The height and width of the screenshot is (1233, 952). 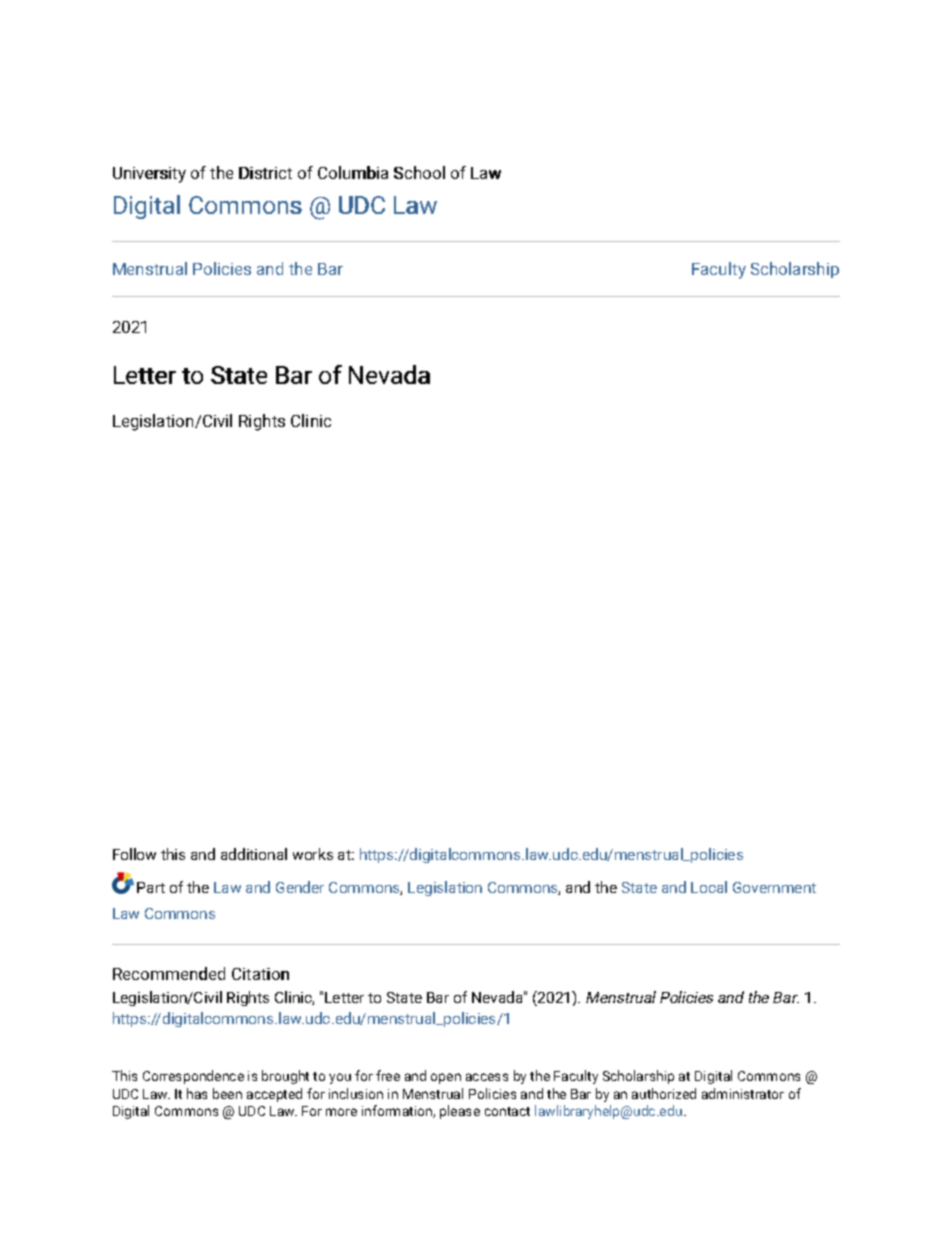 I want to click on Local, so click(x=709, y=887).
